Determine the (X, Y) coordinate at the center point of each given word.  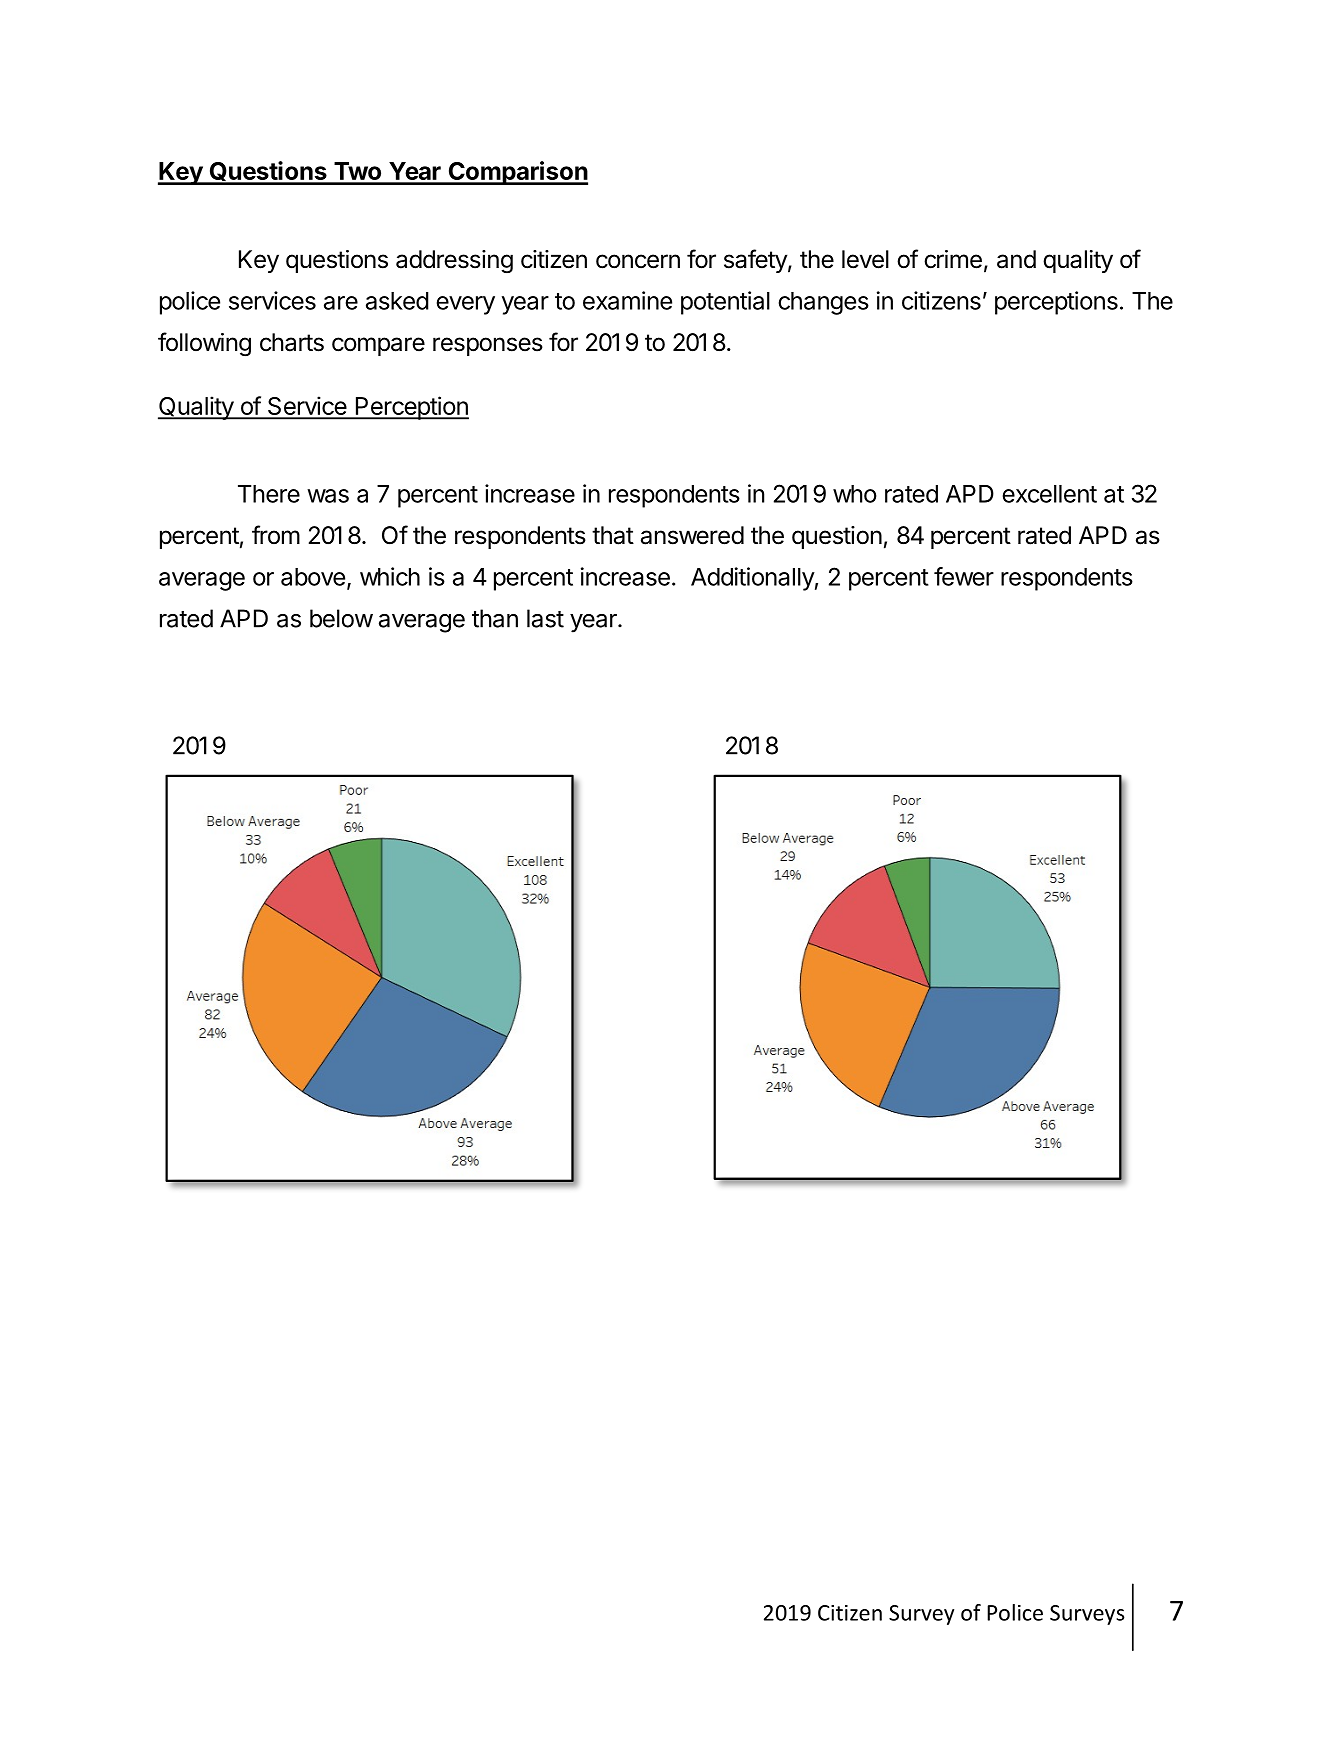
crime (953, 259)
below (341, 618)
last (545, 618)
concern (638, 261)
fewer (964, 576)
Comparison (517, 173)
